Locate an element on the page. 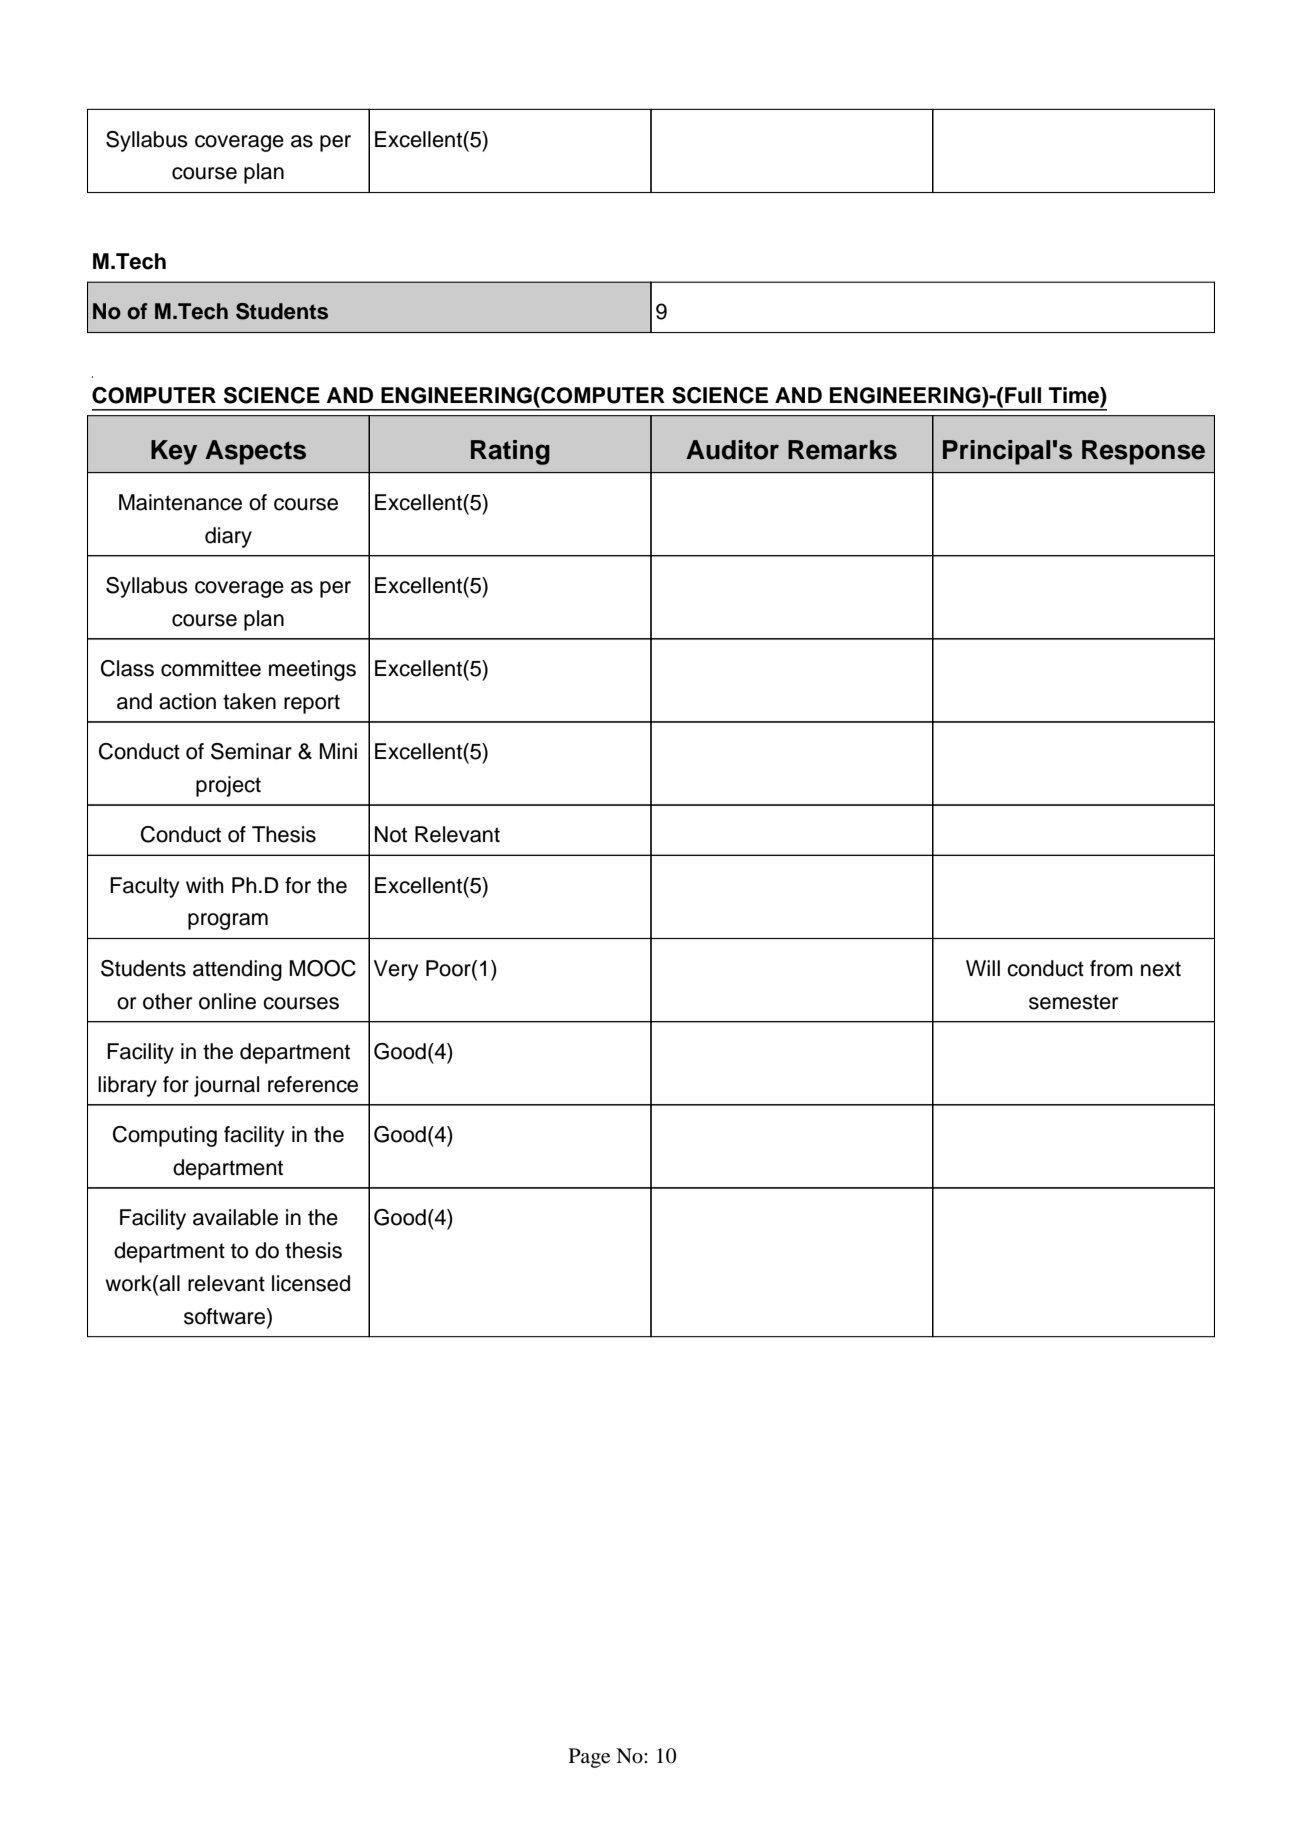  software is located at coordinates (226, 1316).
